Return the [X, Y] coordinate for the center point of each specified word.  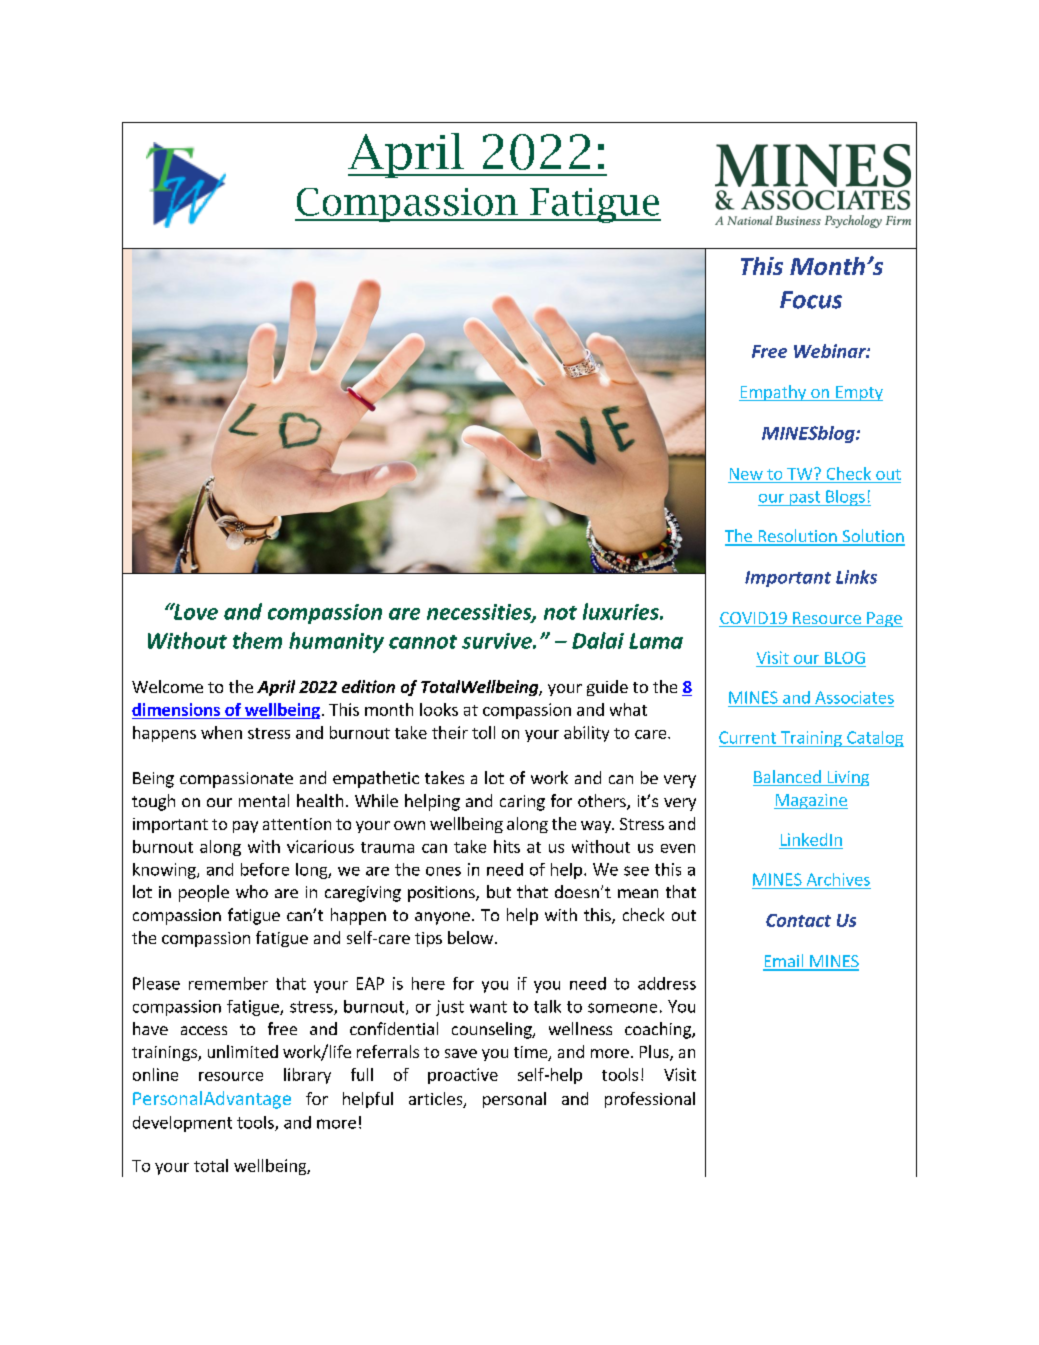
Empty [858, 393]
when [221, 732]
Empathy [773, 393]
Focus [811, 300]
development [182, 1124]
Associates [854, 697]
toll [483, 732]
